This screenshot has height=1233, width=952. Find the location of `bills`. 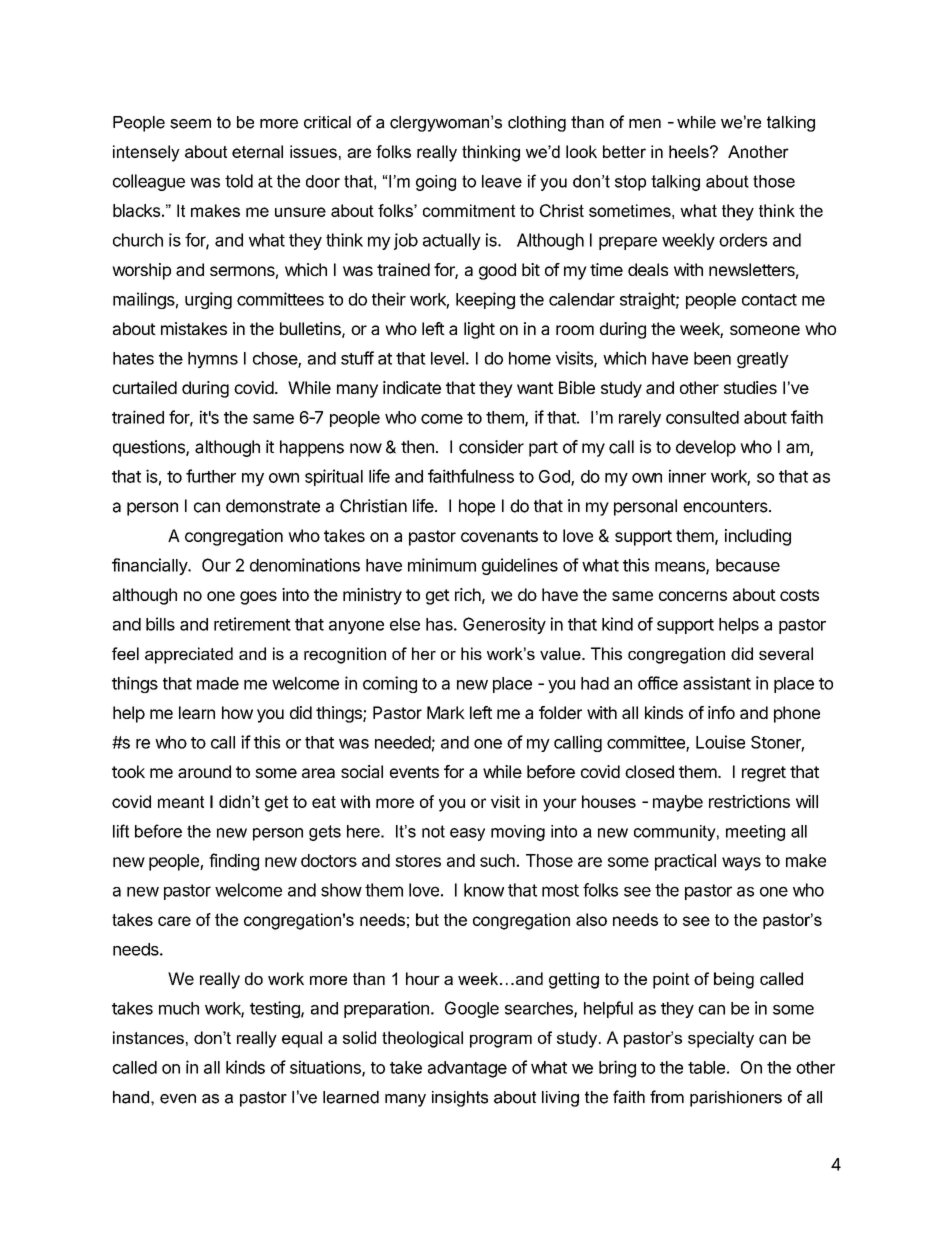

bills is located at coordinates (160, 624).
